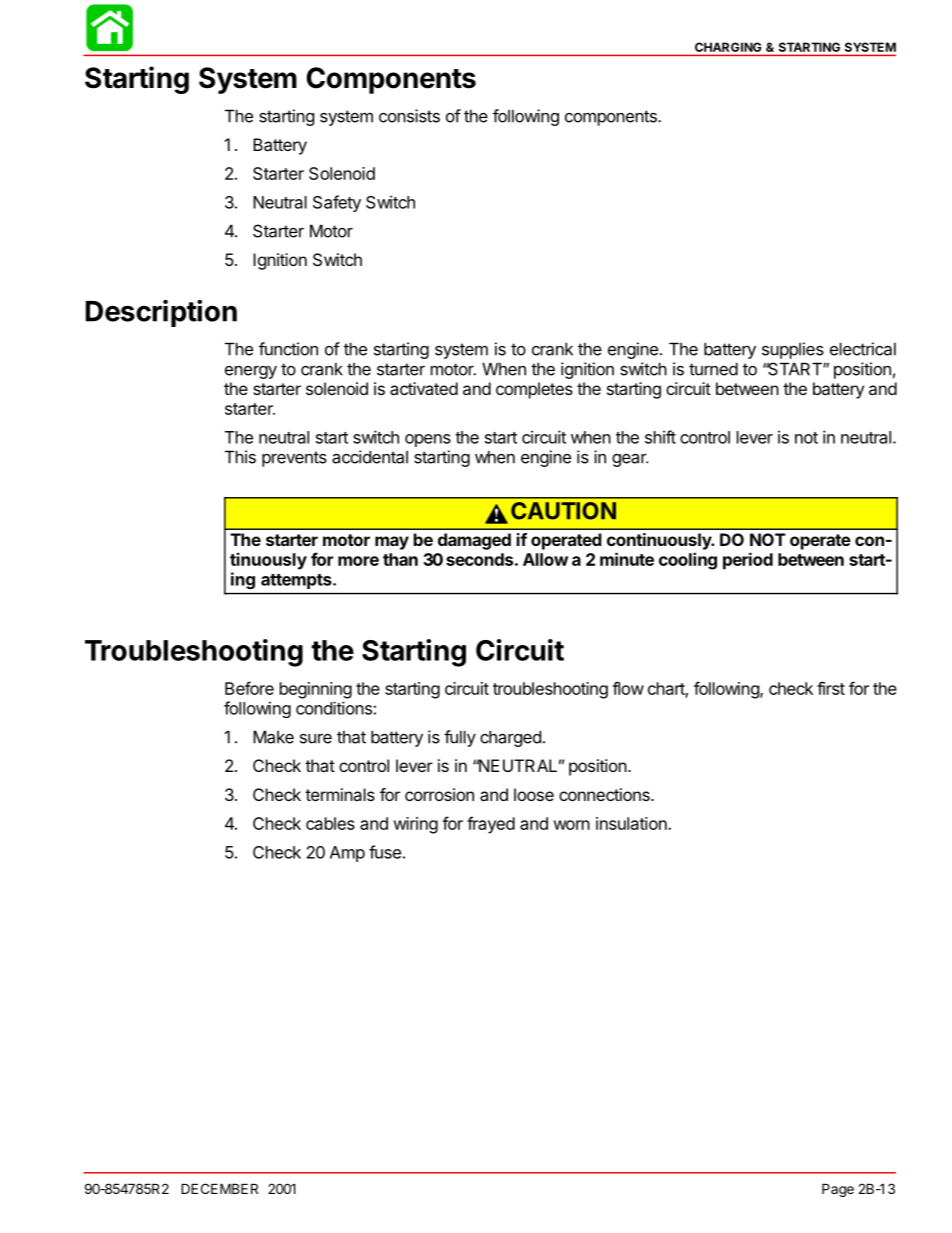  What do you see at coordinates (534, 390) in the image?
I see `completes` at bounding box center [534, 390].
